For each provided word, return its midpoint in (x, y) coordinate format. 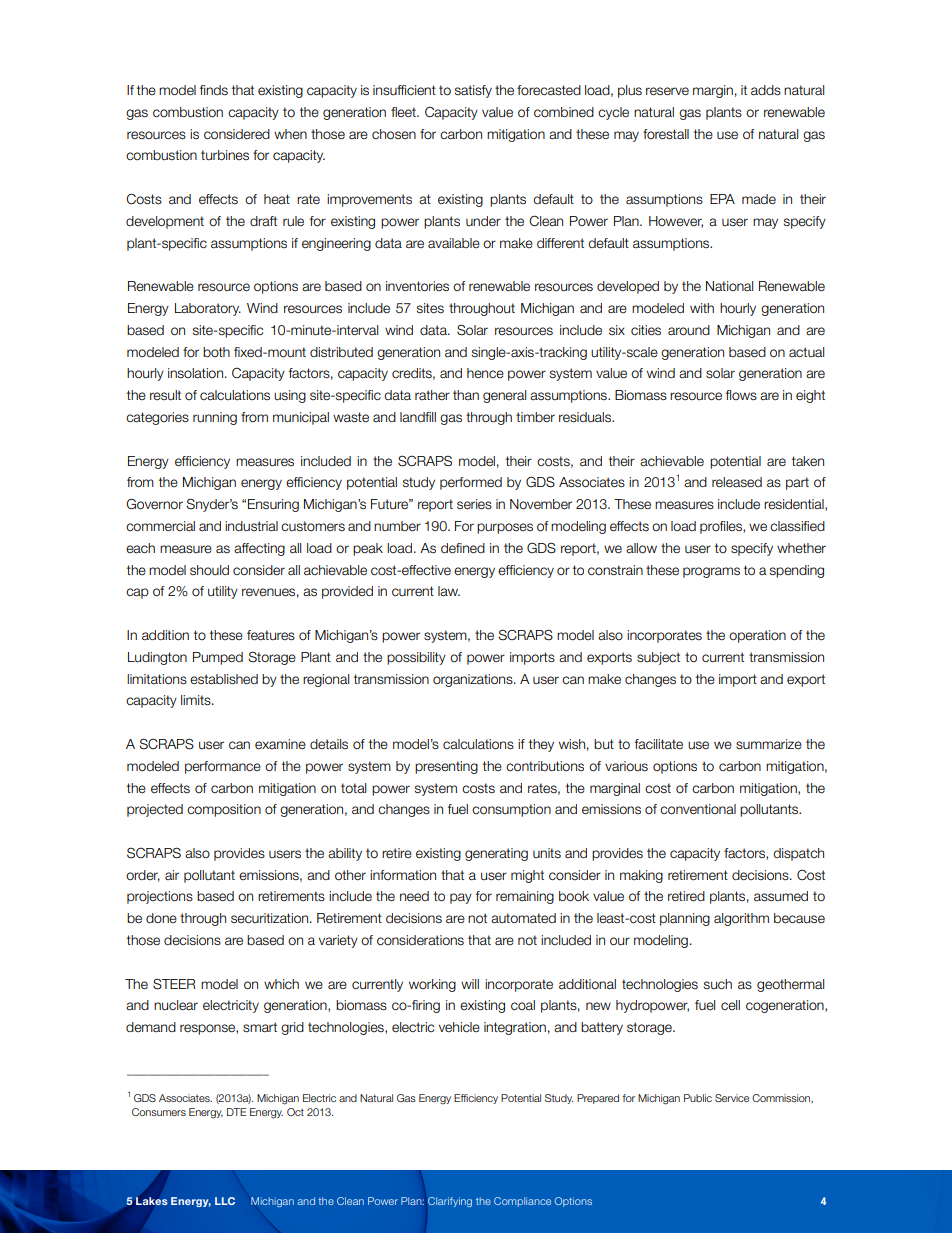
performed (471, 483)
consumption (511, 810)
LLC (225, 1201)
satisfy (473, 91)
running (215, 418)
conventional (698, 809)
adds (766, 90)
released (737, 482)
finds (214, 90)
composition (224, 810)
